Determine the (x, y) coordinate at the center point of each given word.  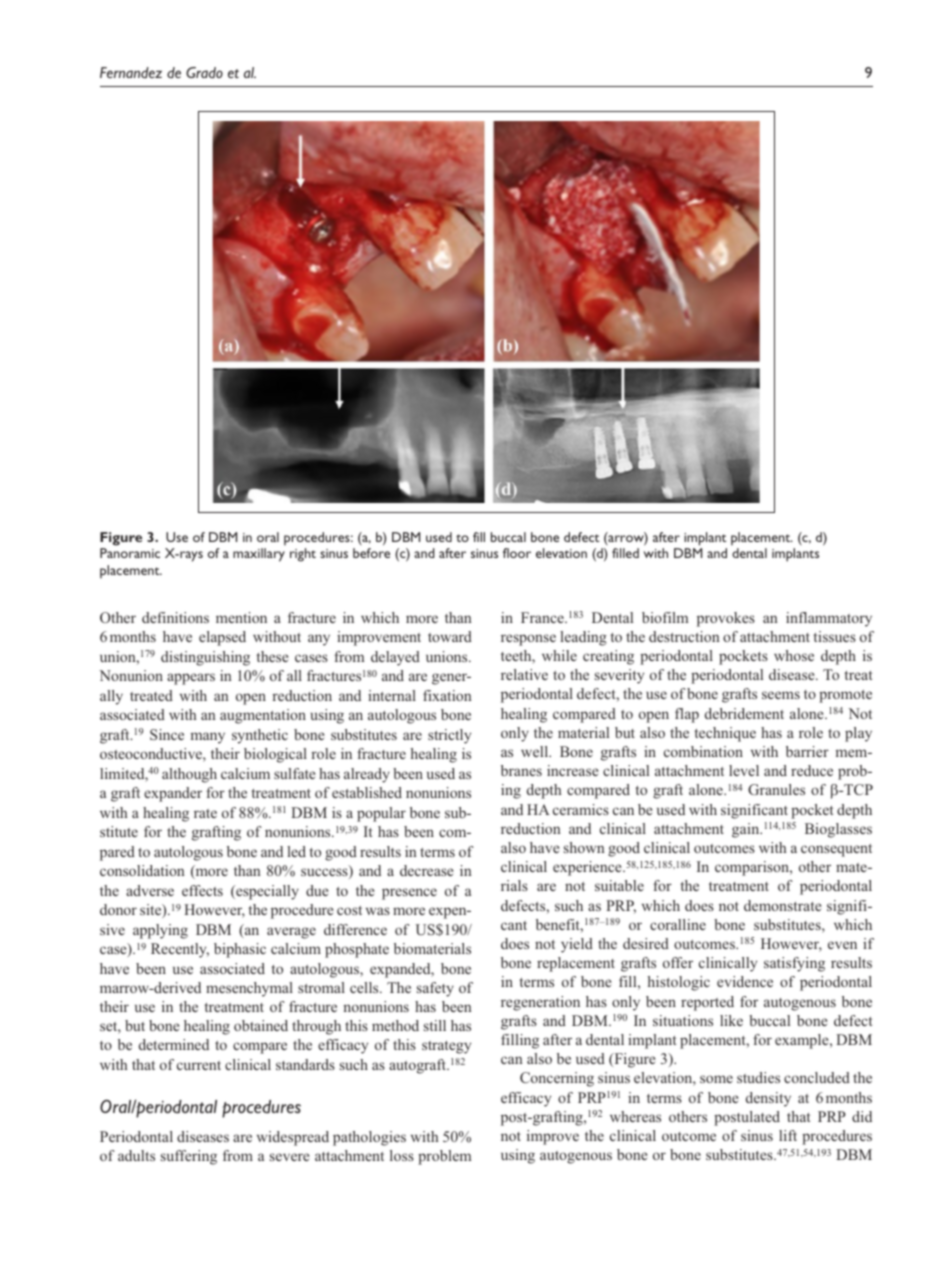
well (536, 751)
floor (517, 553)
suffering (189, 1157)
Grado (204, 72)
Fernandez (131, 72)
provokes (726, 619)
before (371, 553)
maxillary (259, 555)
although (189, 775)
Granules (776, 789)
